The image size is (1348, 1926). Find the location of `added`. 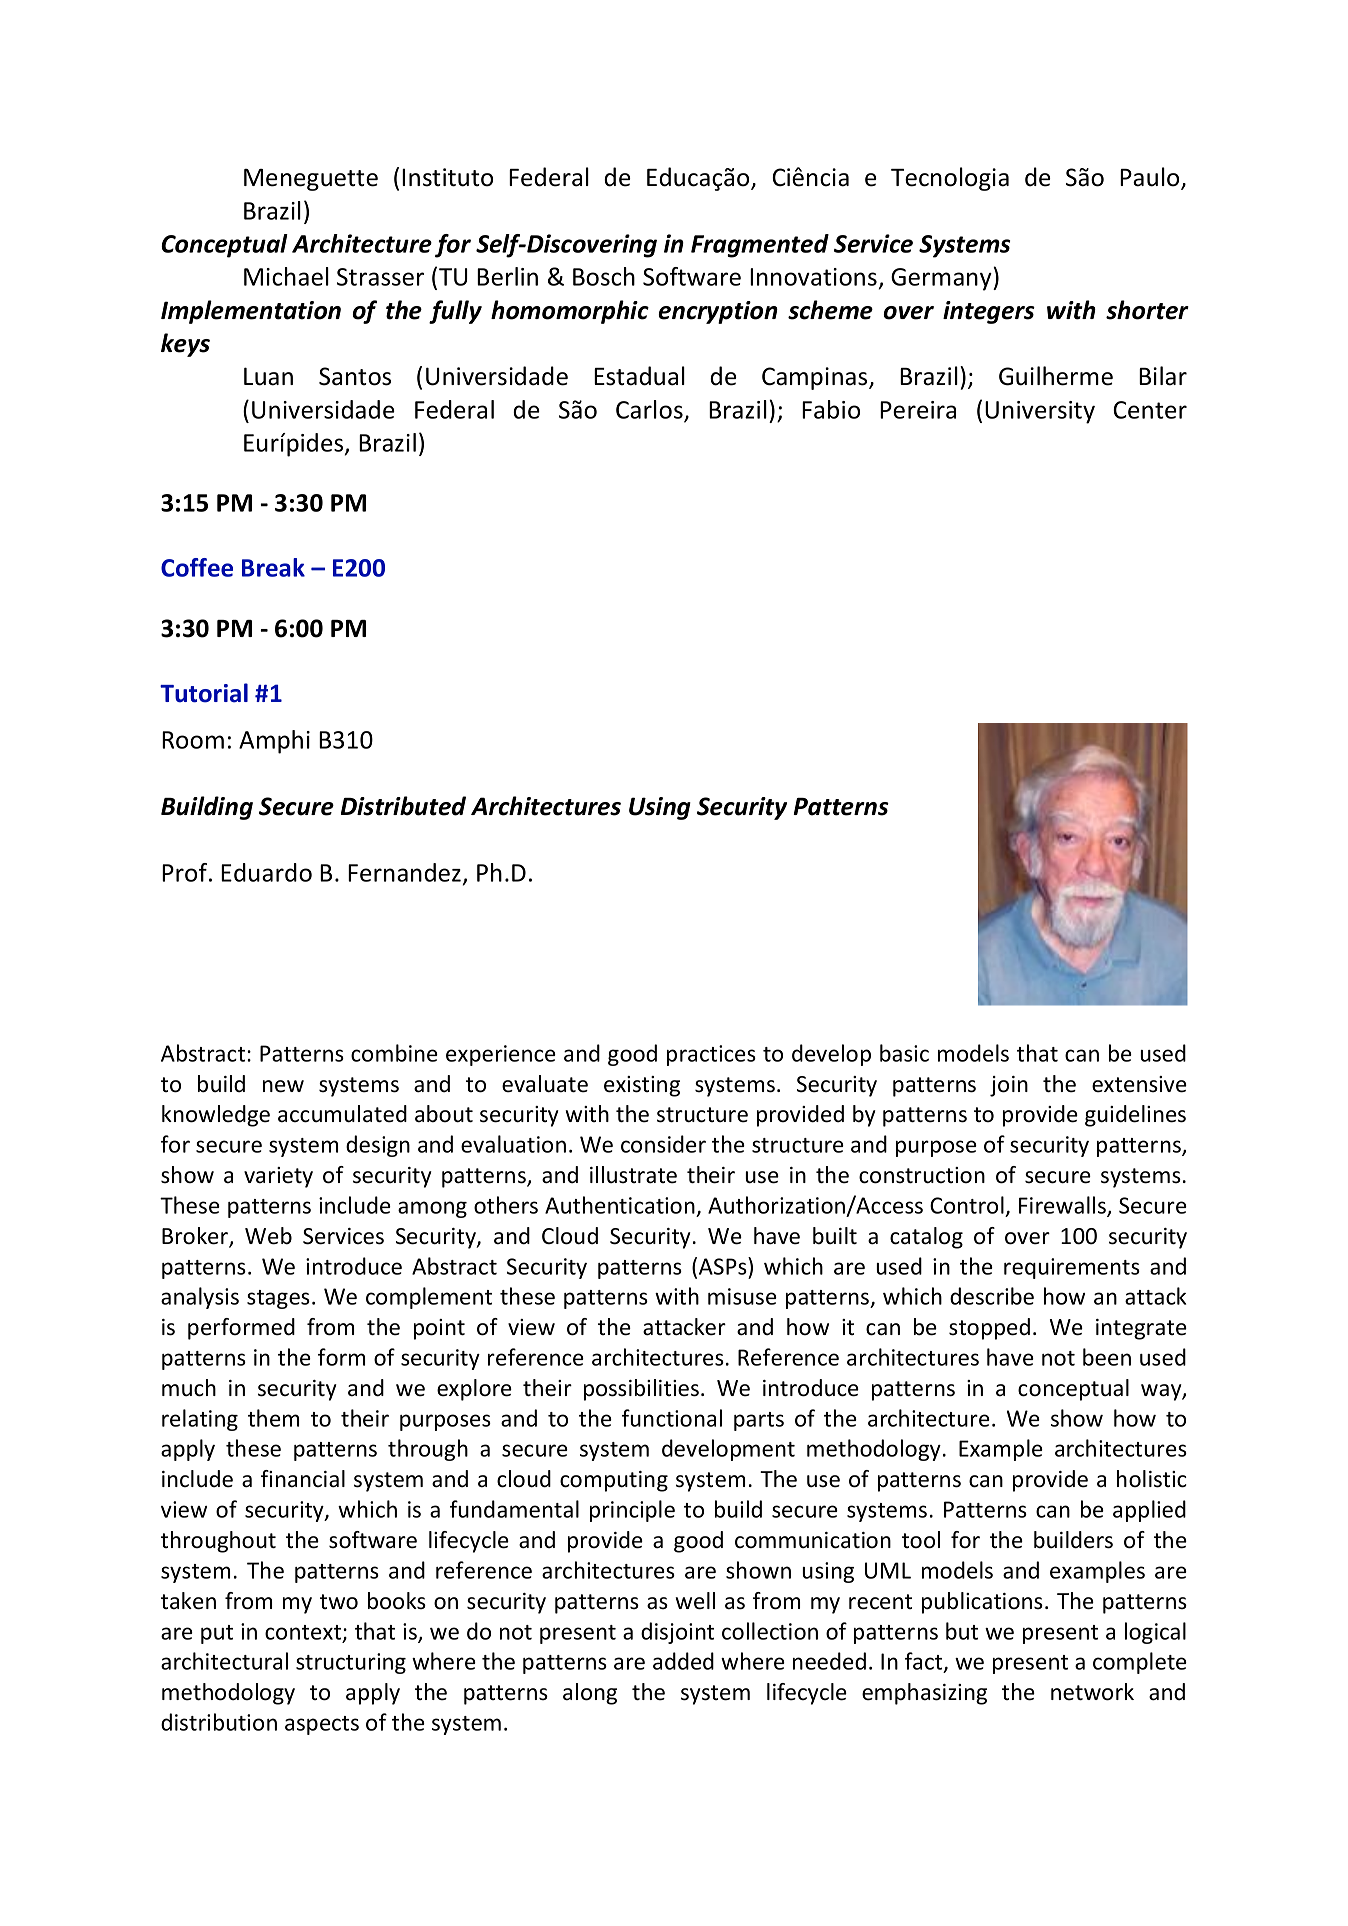

added is located at coordinates (683, 1661).
